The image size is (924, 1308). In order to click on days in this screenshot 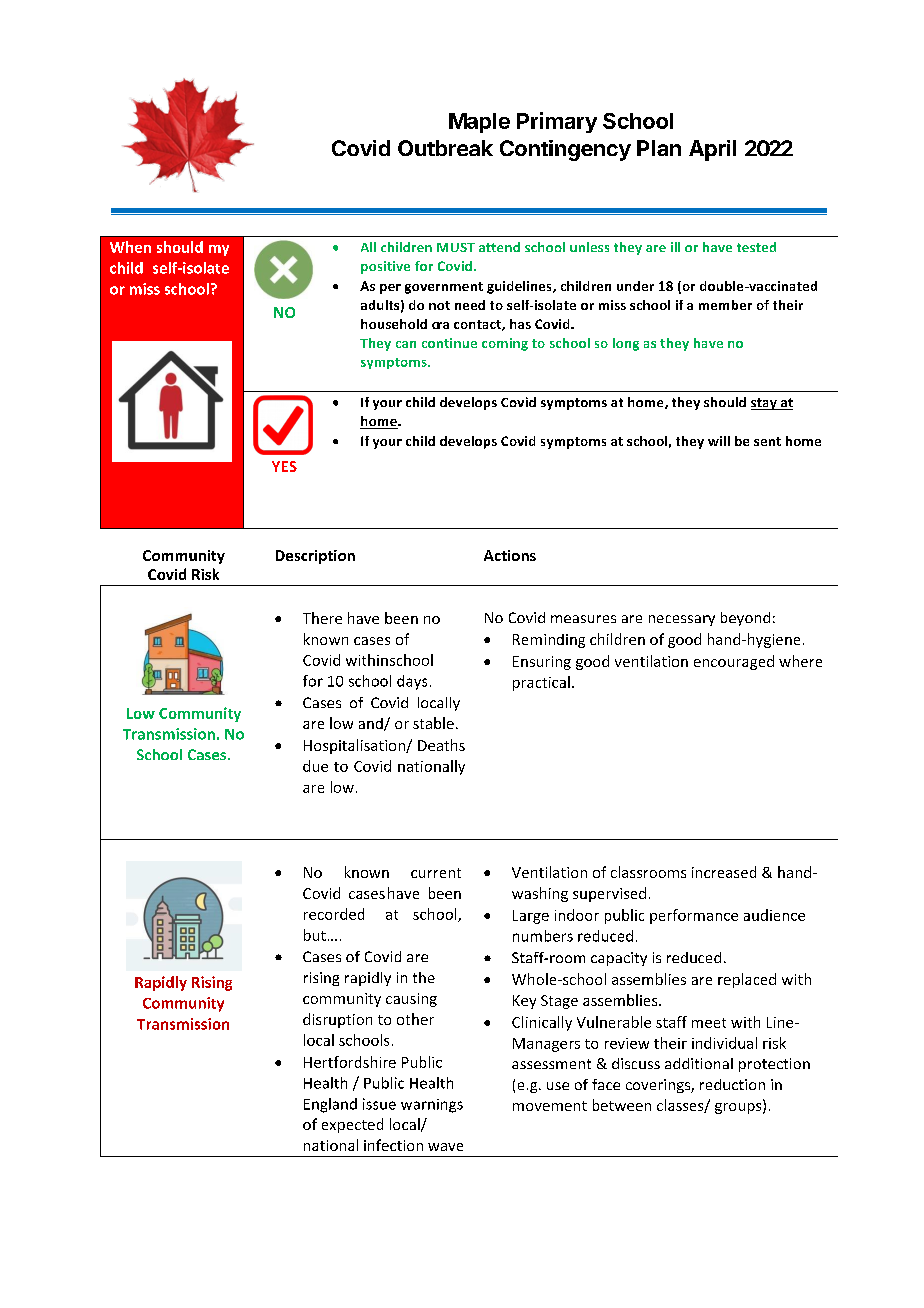, I will do `click(412, 682)`.
